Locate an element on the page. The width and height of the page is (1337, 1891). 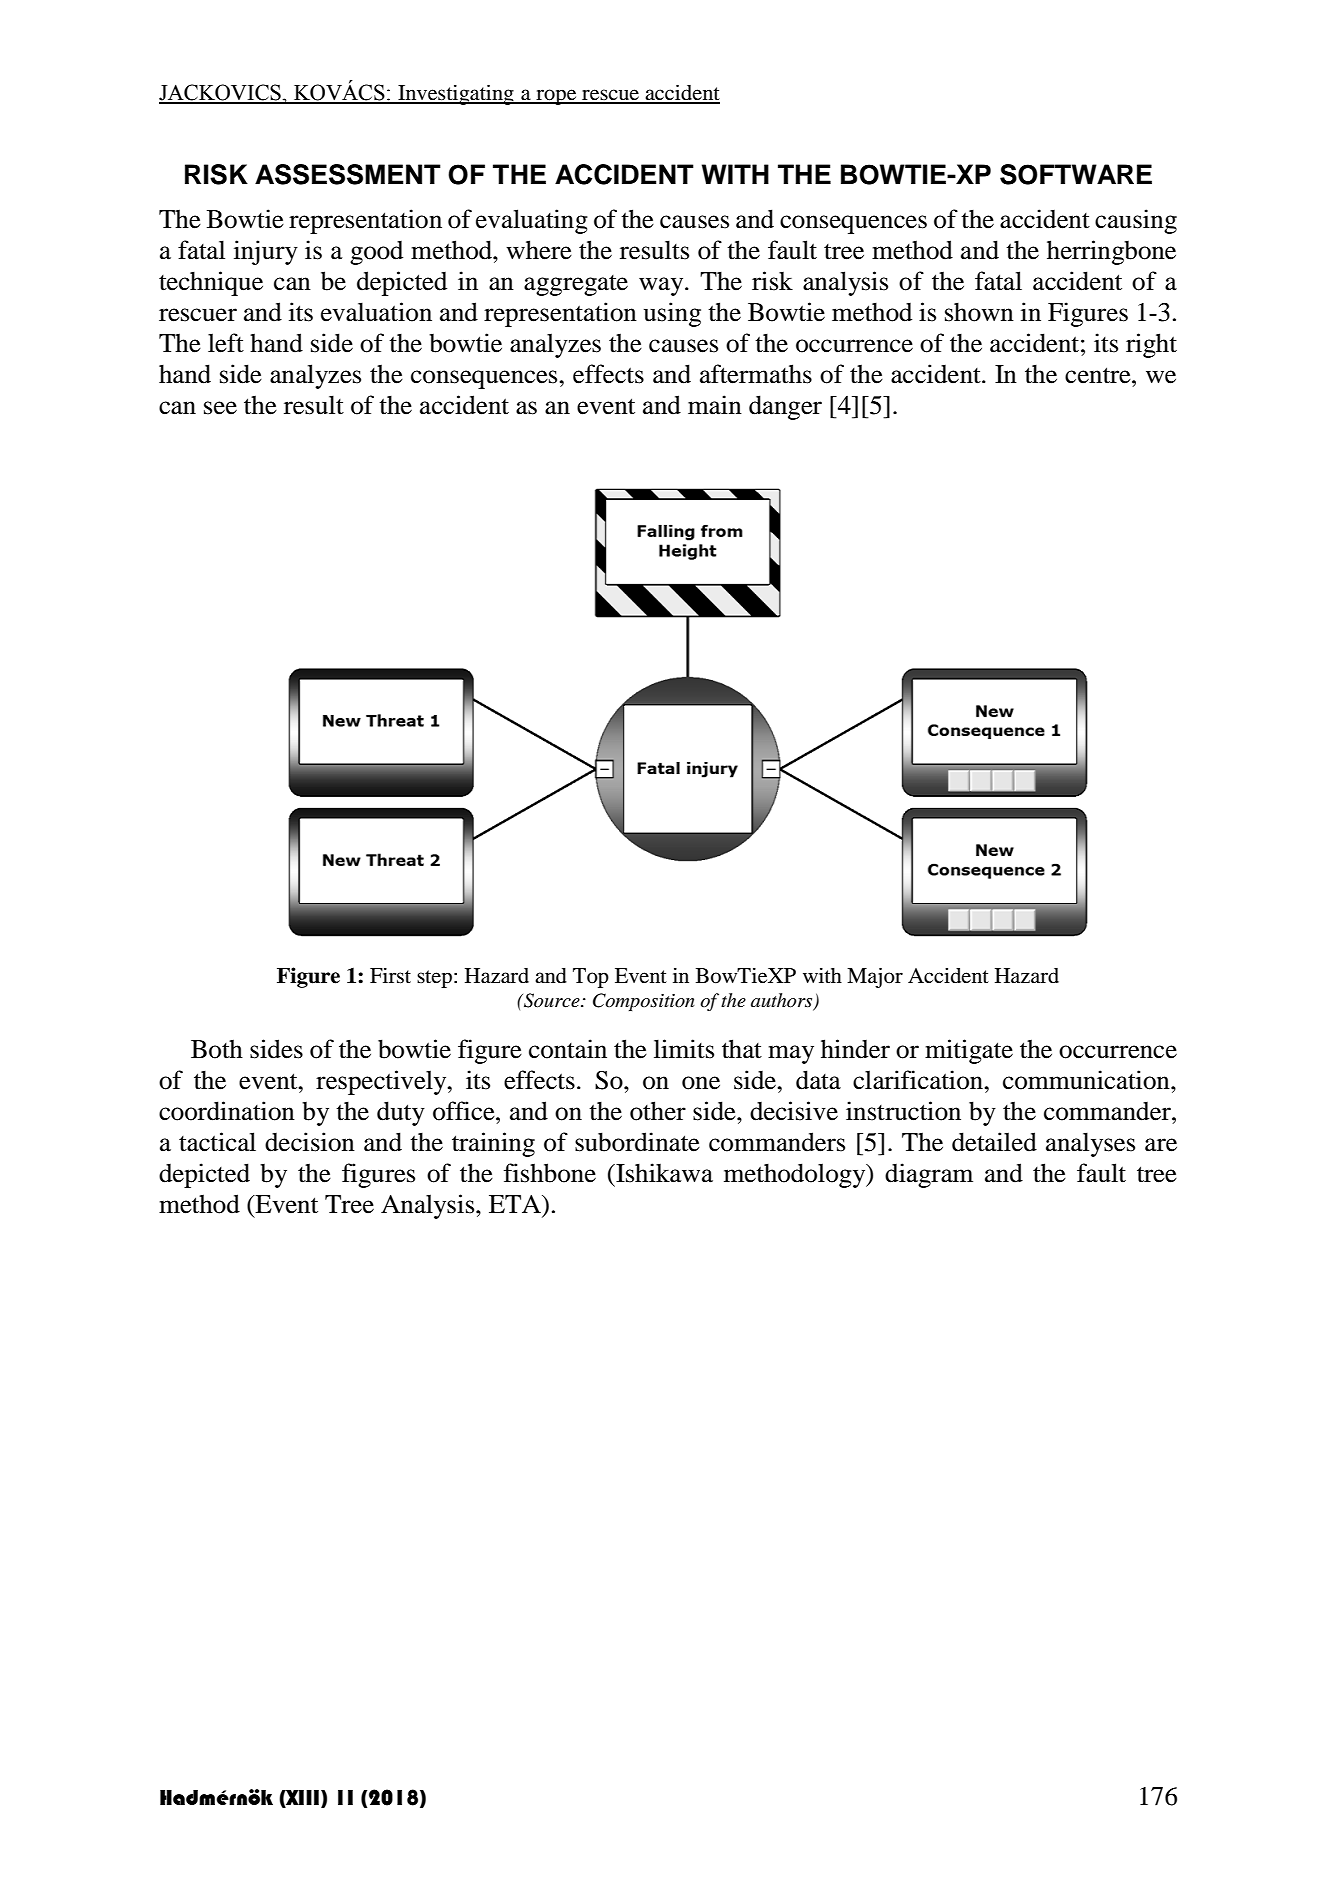
see is located at coordinates (220, 408).
